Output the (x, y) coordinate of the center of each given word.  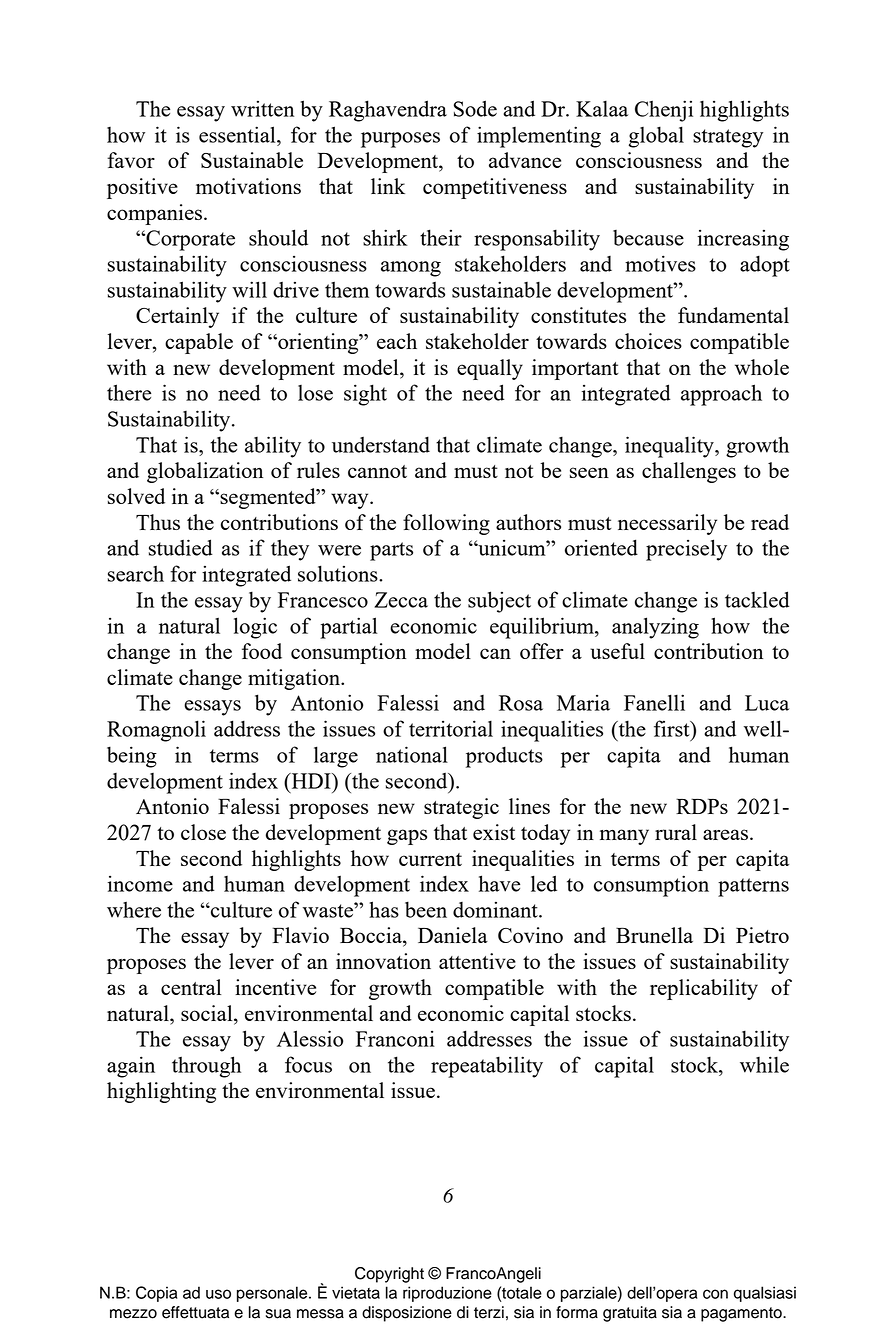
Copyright (389, 1275)
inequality (670, 447)
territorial (451, 728)
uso (218, 1294)
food (262, 651)
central (191, 987)
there (129, 392)
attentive (477, 961)
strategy (728, 138)
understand (381, 444)
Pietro (762, 935)
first (673, 728)
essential (238, 134)
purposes (400, 140)
